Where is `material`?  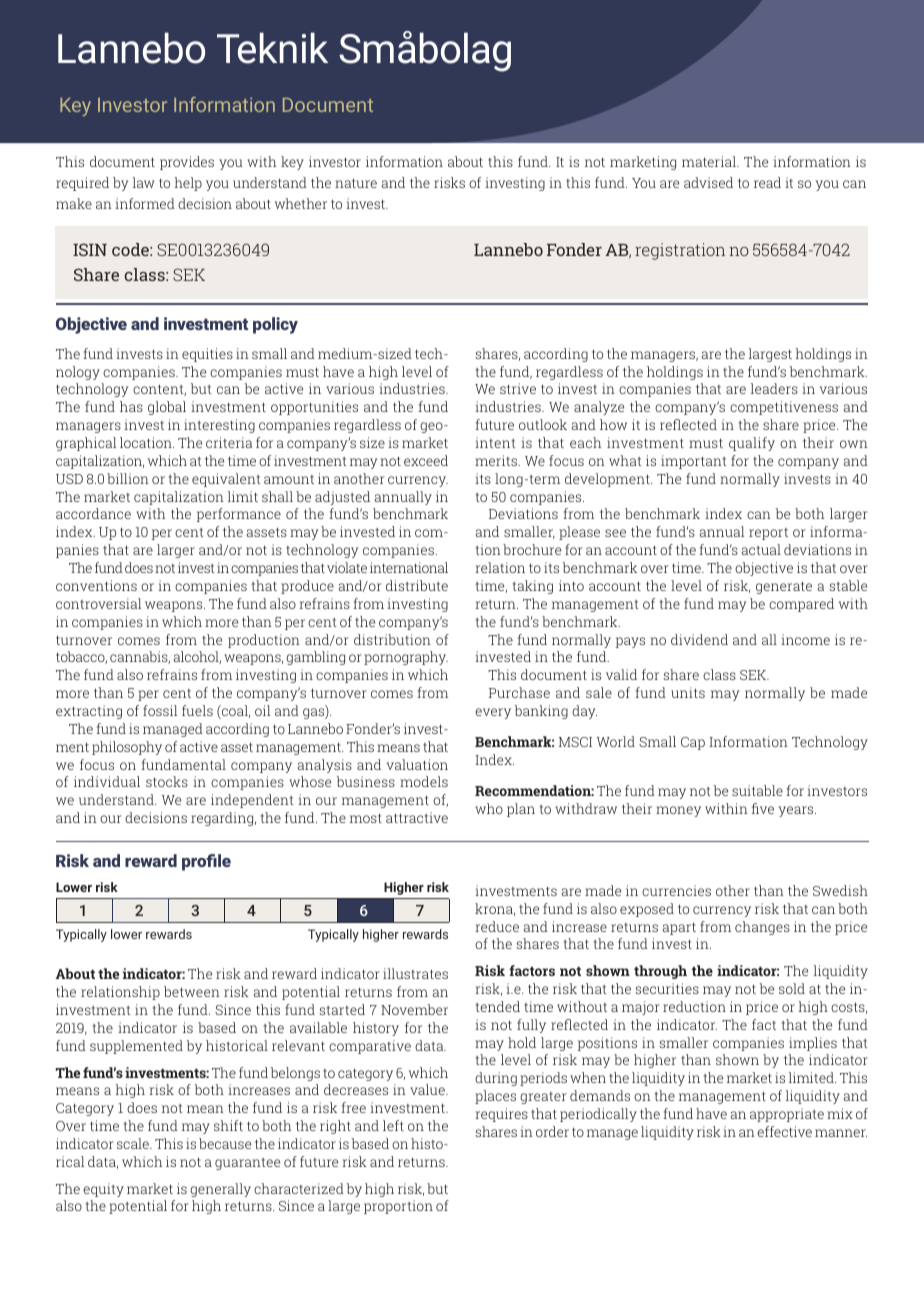 material is located at coordinates (710, 161).
